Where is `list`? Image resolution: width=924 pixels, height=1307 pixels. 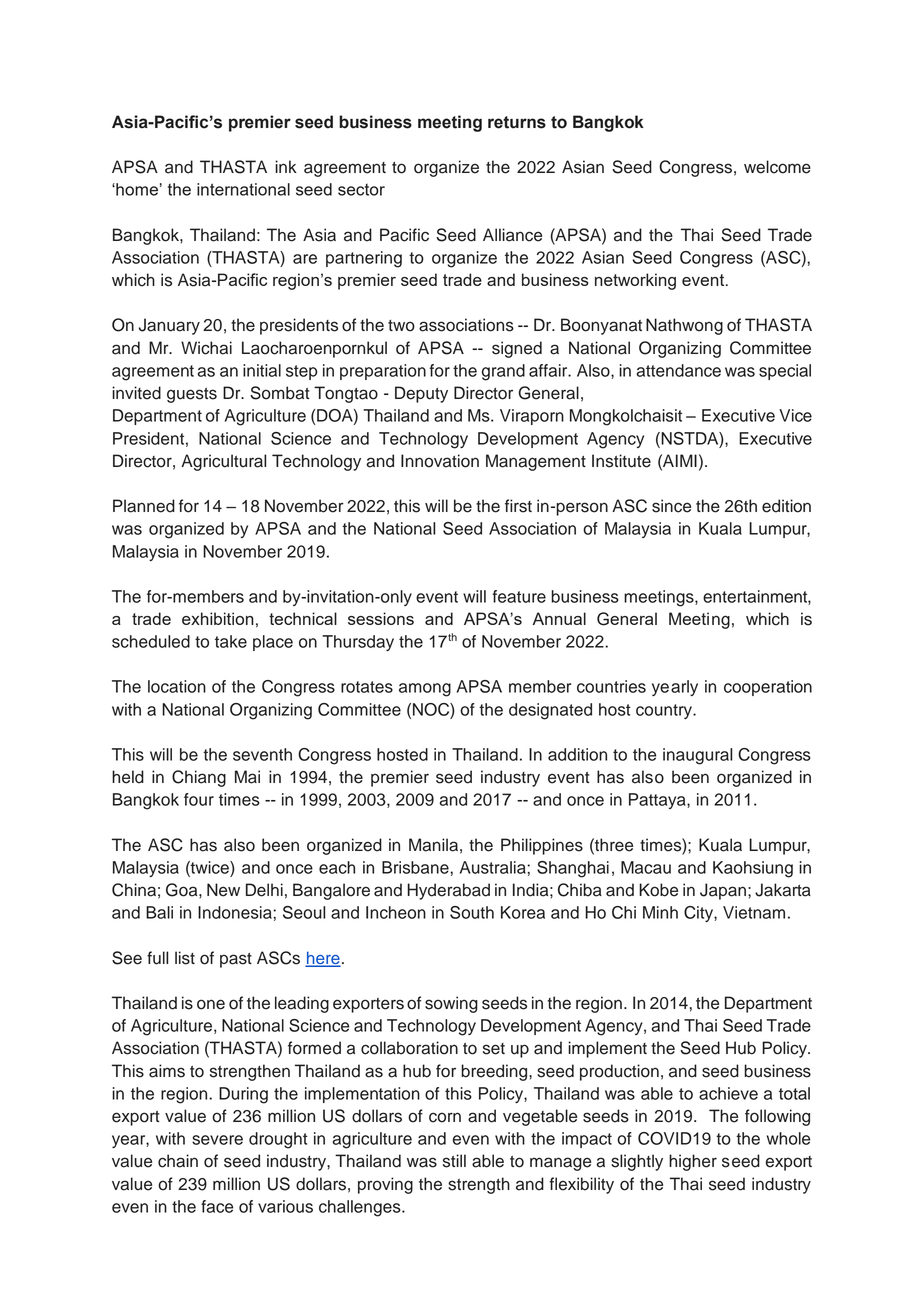
list is located at coordinates (185, 958).
